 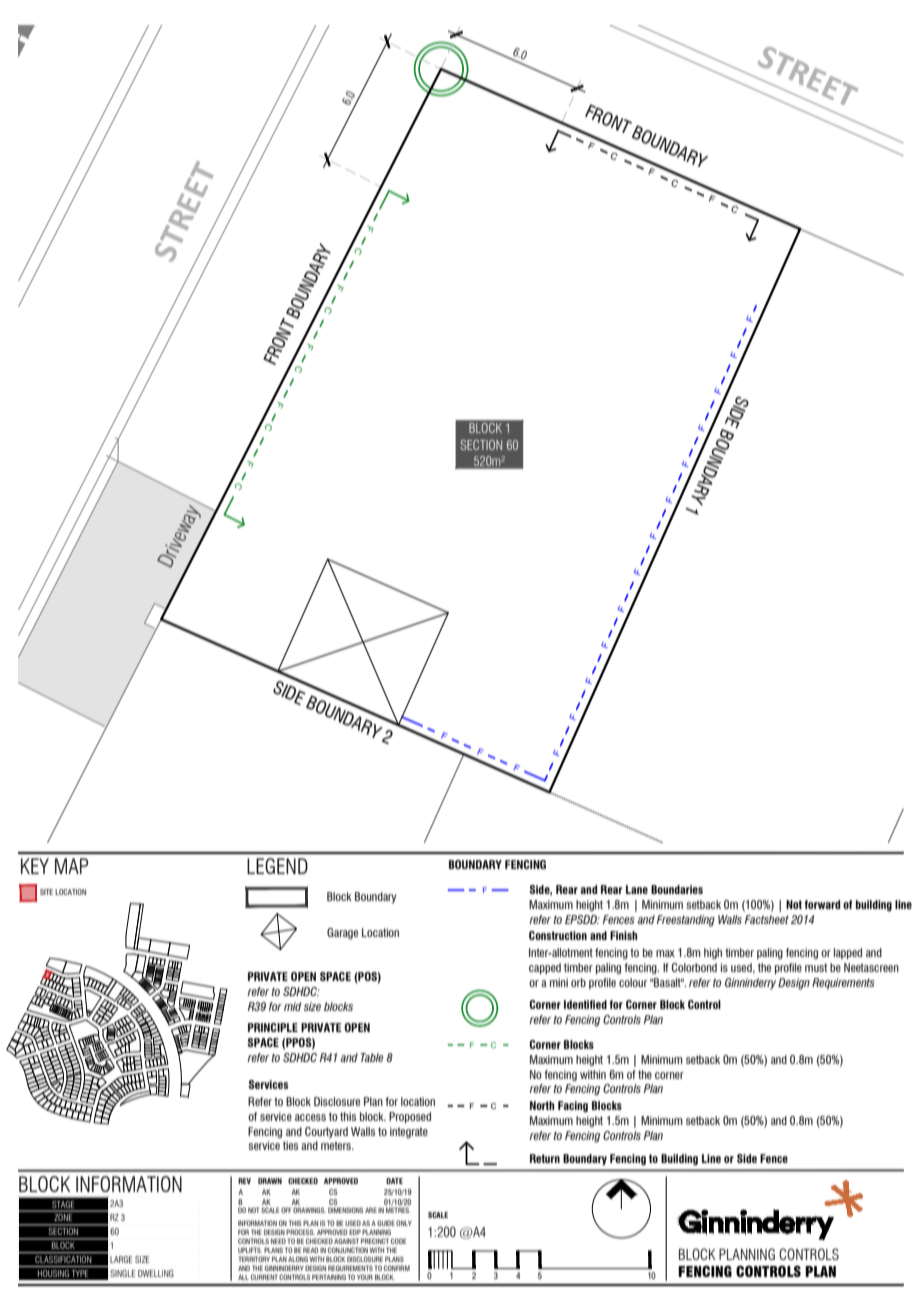 What do you see at coordinates (573, 1107) in the screenshot?
I see `Facing` at bounding box center [573, 1107].
